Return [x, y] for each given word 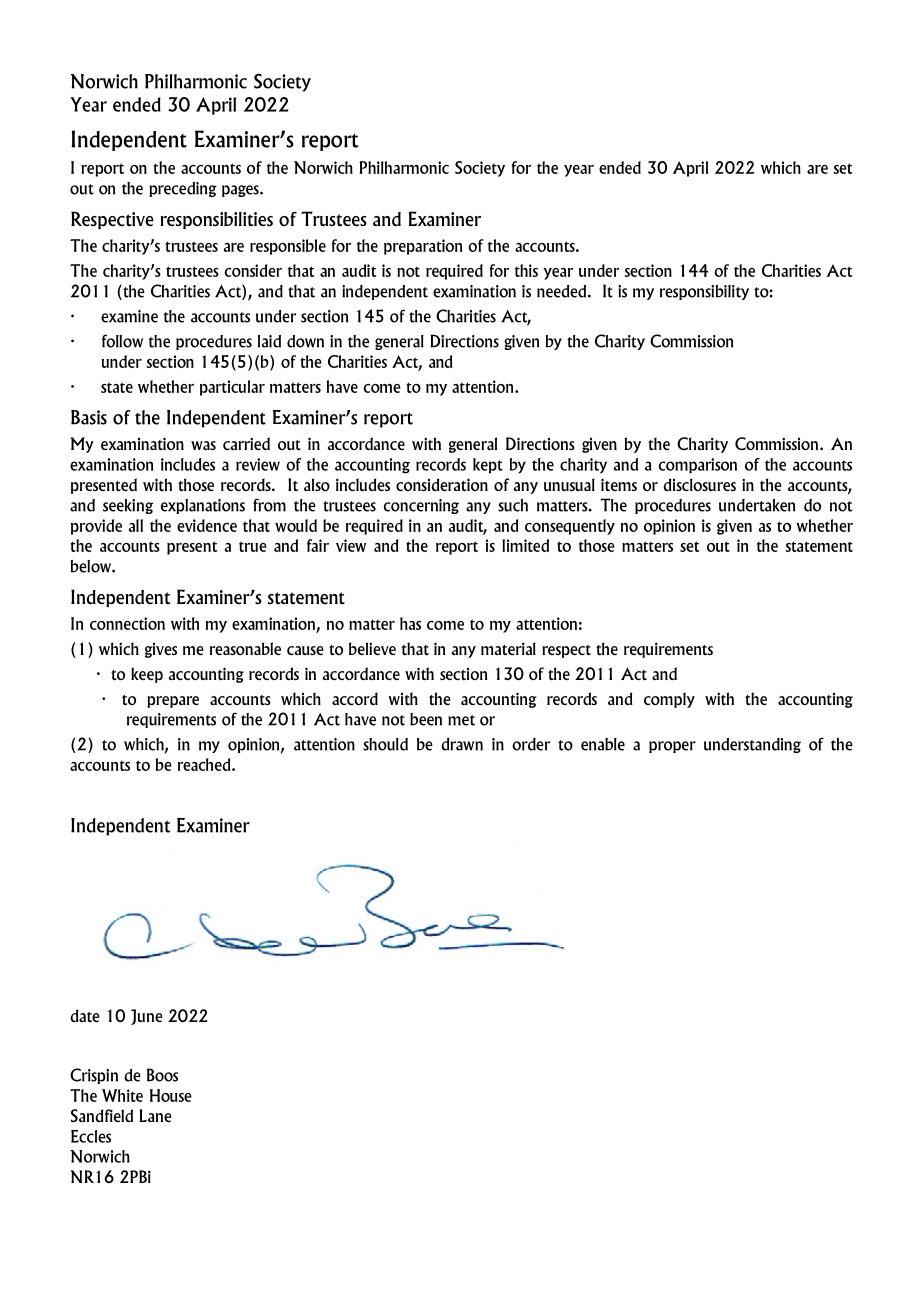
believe [372, 648]
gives [161, 650]
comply [669, 700]
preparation [423, 247]
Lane [155, 1115]
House [171, 1095]
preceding [183, 189]
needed [563, 291]
